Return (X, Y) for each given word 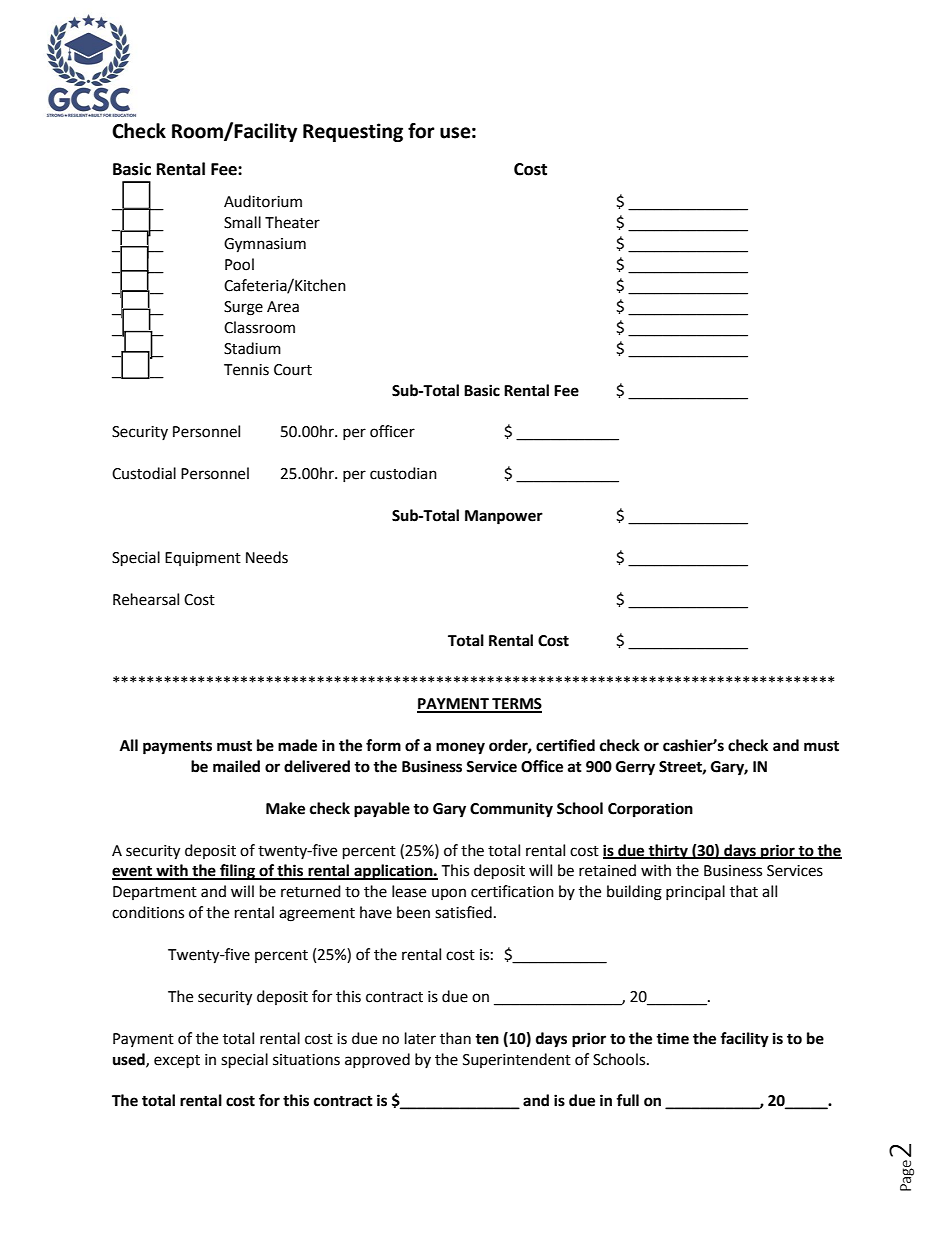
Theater (292, 222)
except (177, 1062)
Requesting (353, 132)
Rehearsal (146, 599)
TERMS (516, 705)
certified (565, 745)
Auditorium (263, 201)
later (420, 1038)
